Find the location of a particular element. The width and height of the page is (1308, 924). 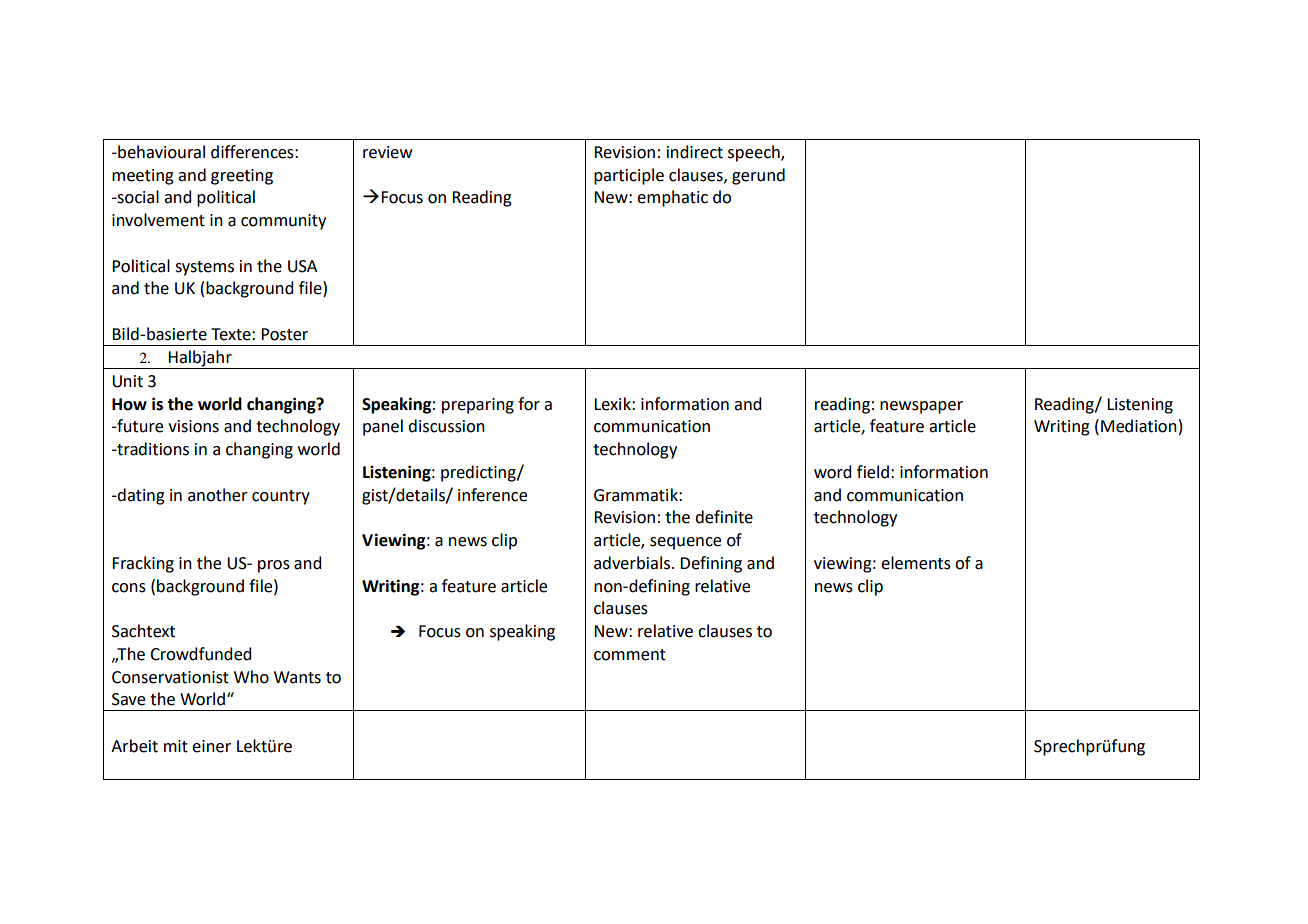

greeting is located at coordinates (242, 177).
